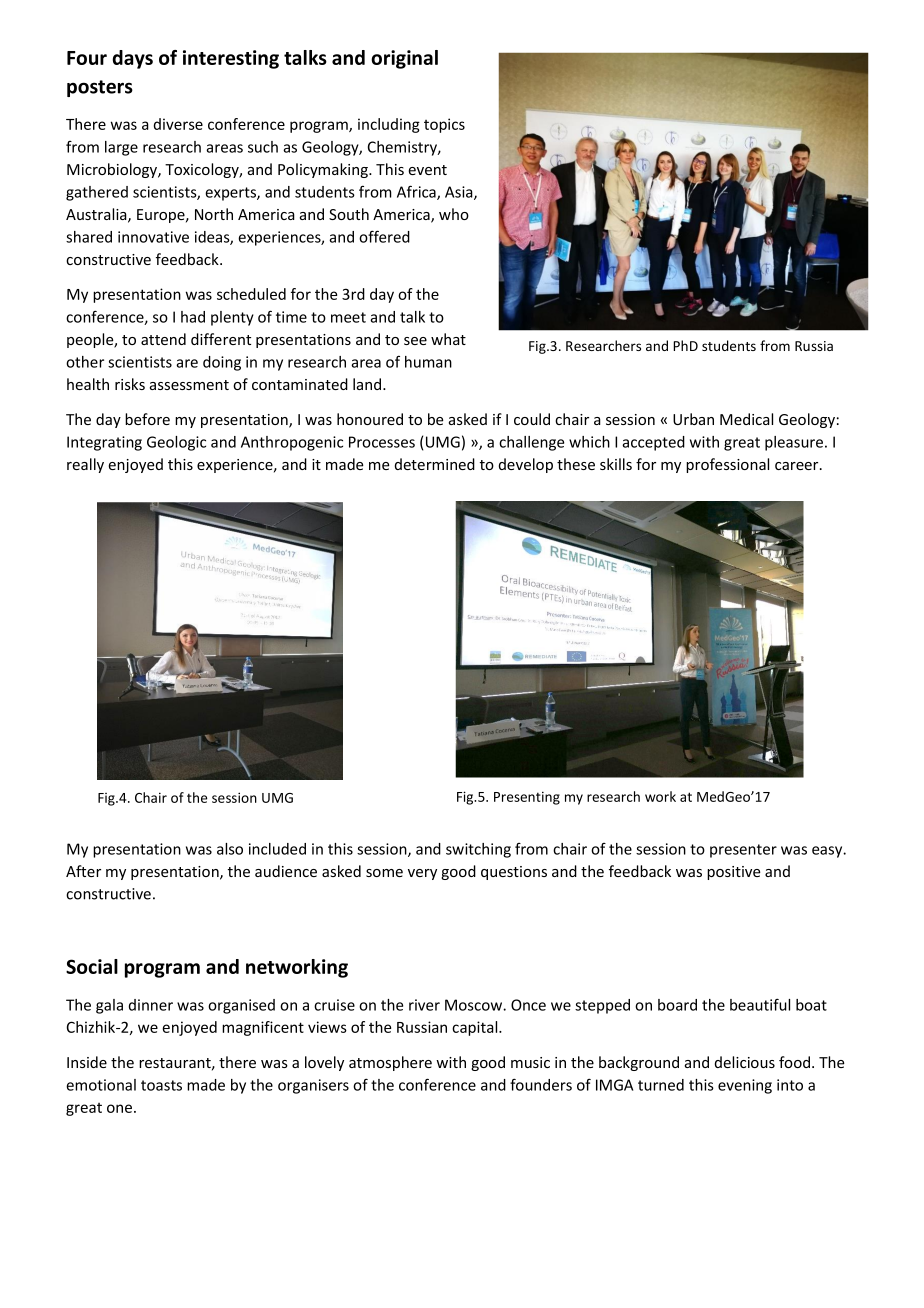 The width and height of the document is (924, 1308). Describe the element at coordinates (743, 851) in the document. I see `presenter` at that location.
